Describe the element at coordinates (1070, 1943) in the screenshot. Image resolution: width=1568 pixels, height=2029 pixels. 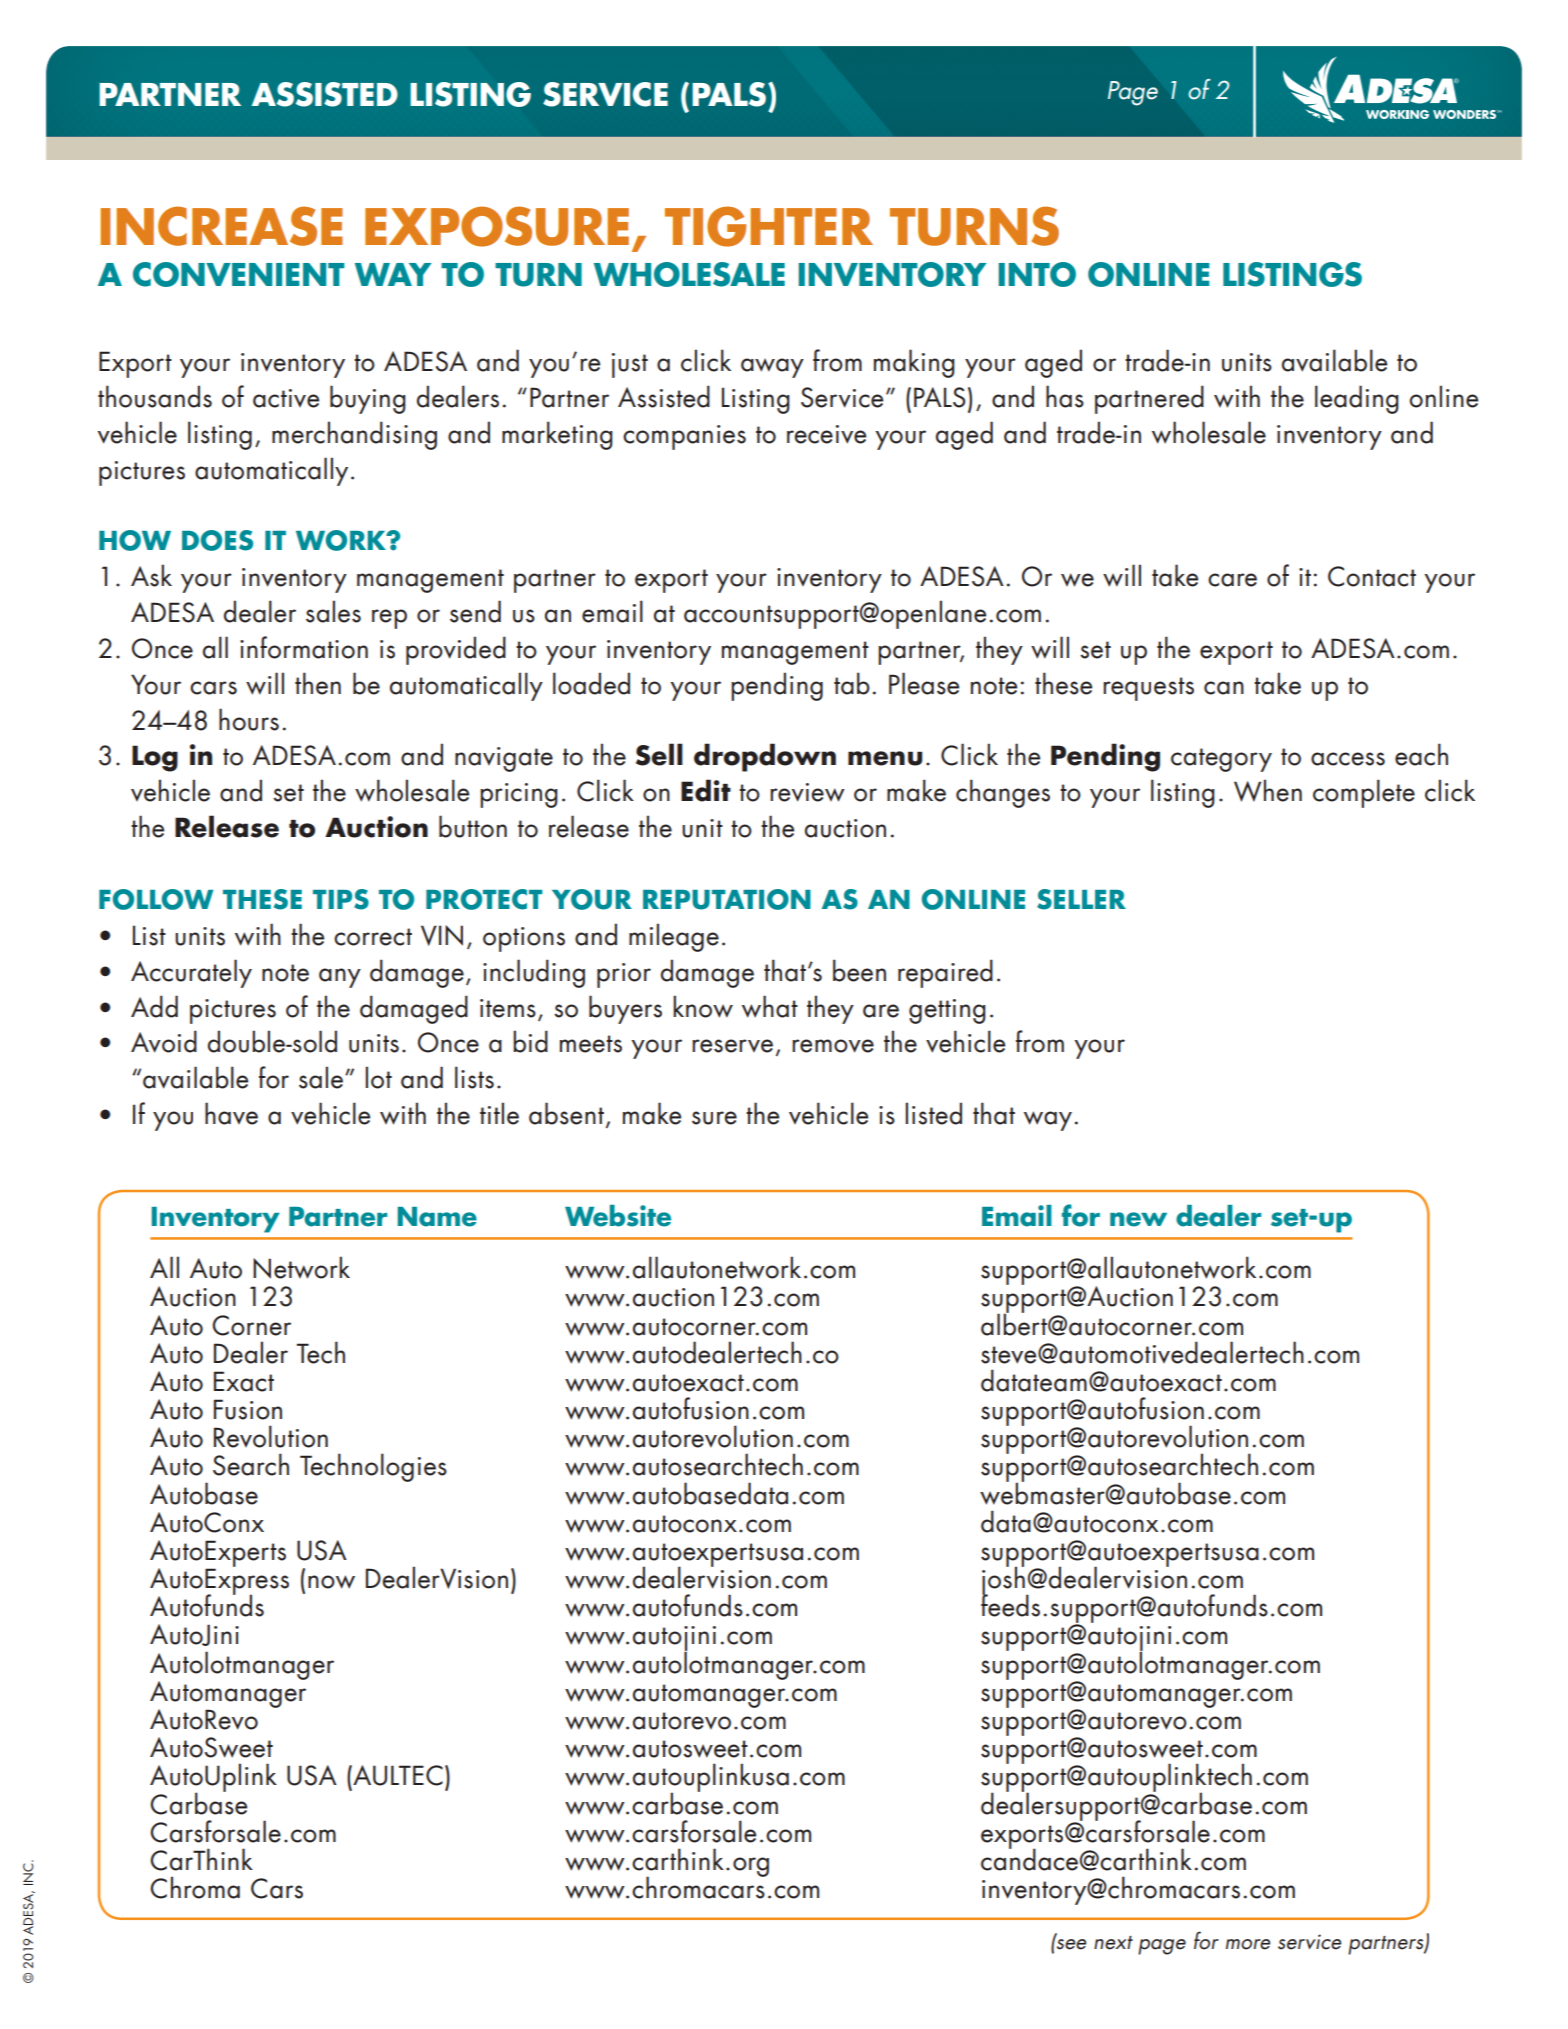
I see `see` at that location.
